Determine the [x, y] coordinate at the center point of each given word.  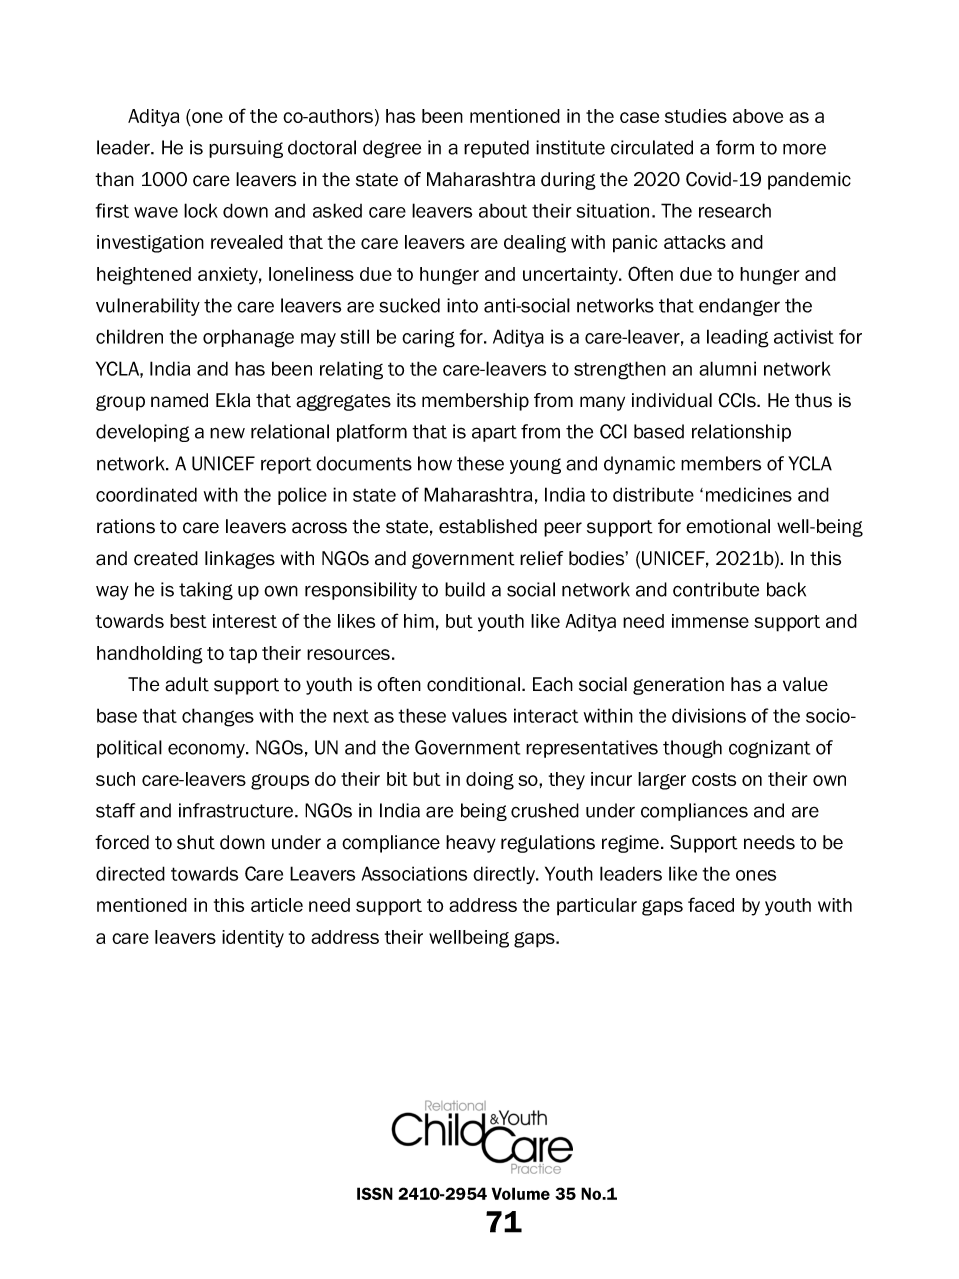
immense [710, 621]
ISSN [375, 1193]
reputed [496, 149]
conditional [473, 684]
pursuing [246, 149]
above [758, 116]
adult [187, 684]
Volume [521, 1193]
